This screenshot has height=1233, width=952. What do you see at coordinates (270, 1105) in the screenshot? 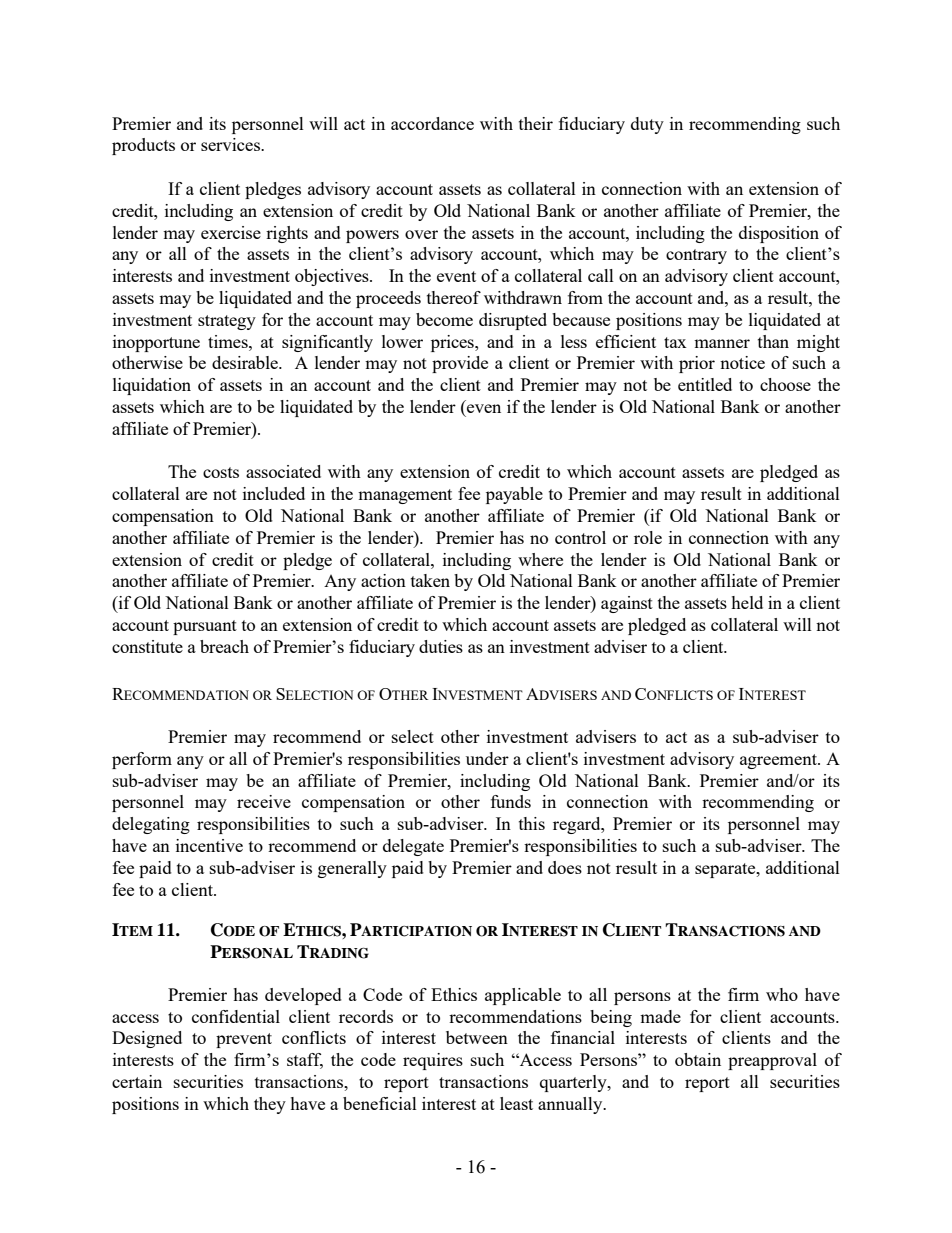
I see `they` at bounding box center [270, 1105].
